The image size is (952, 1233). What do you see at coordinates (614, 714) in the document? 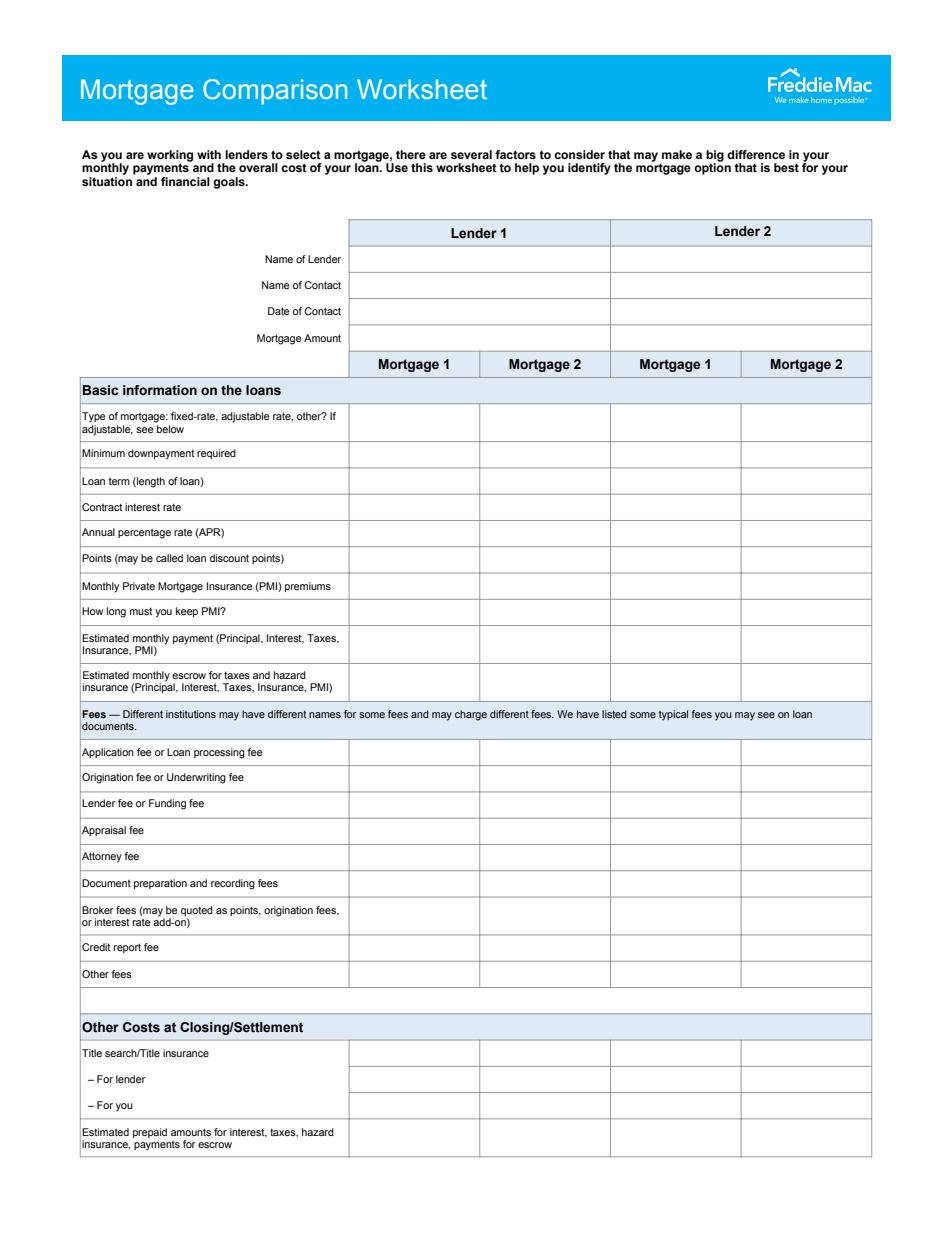
I see `listed` at bounding box center [614, 714].
